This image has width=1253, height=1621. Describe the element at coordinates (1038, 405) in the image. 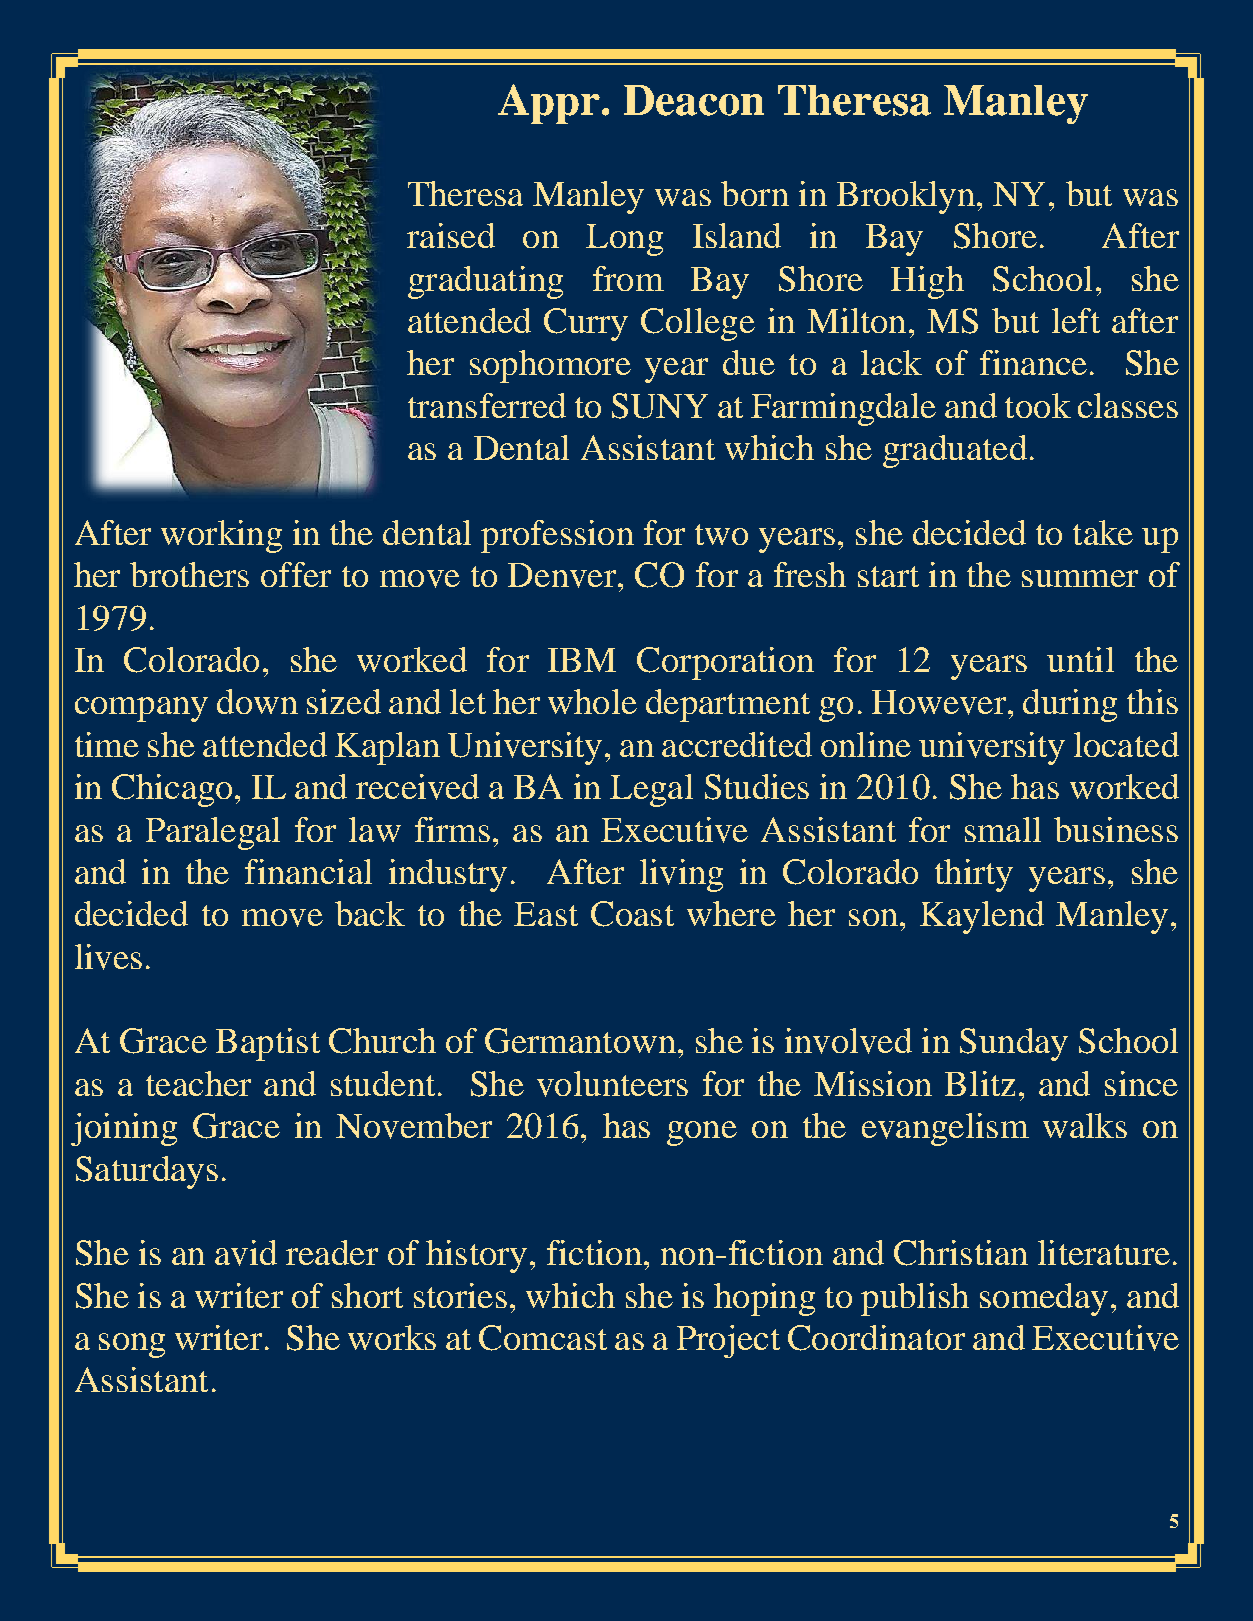

I see `took` at that location.
